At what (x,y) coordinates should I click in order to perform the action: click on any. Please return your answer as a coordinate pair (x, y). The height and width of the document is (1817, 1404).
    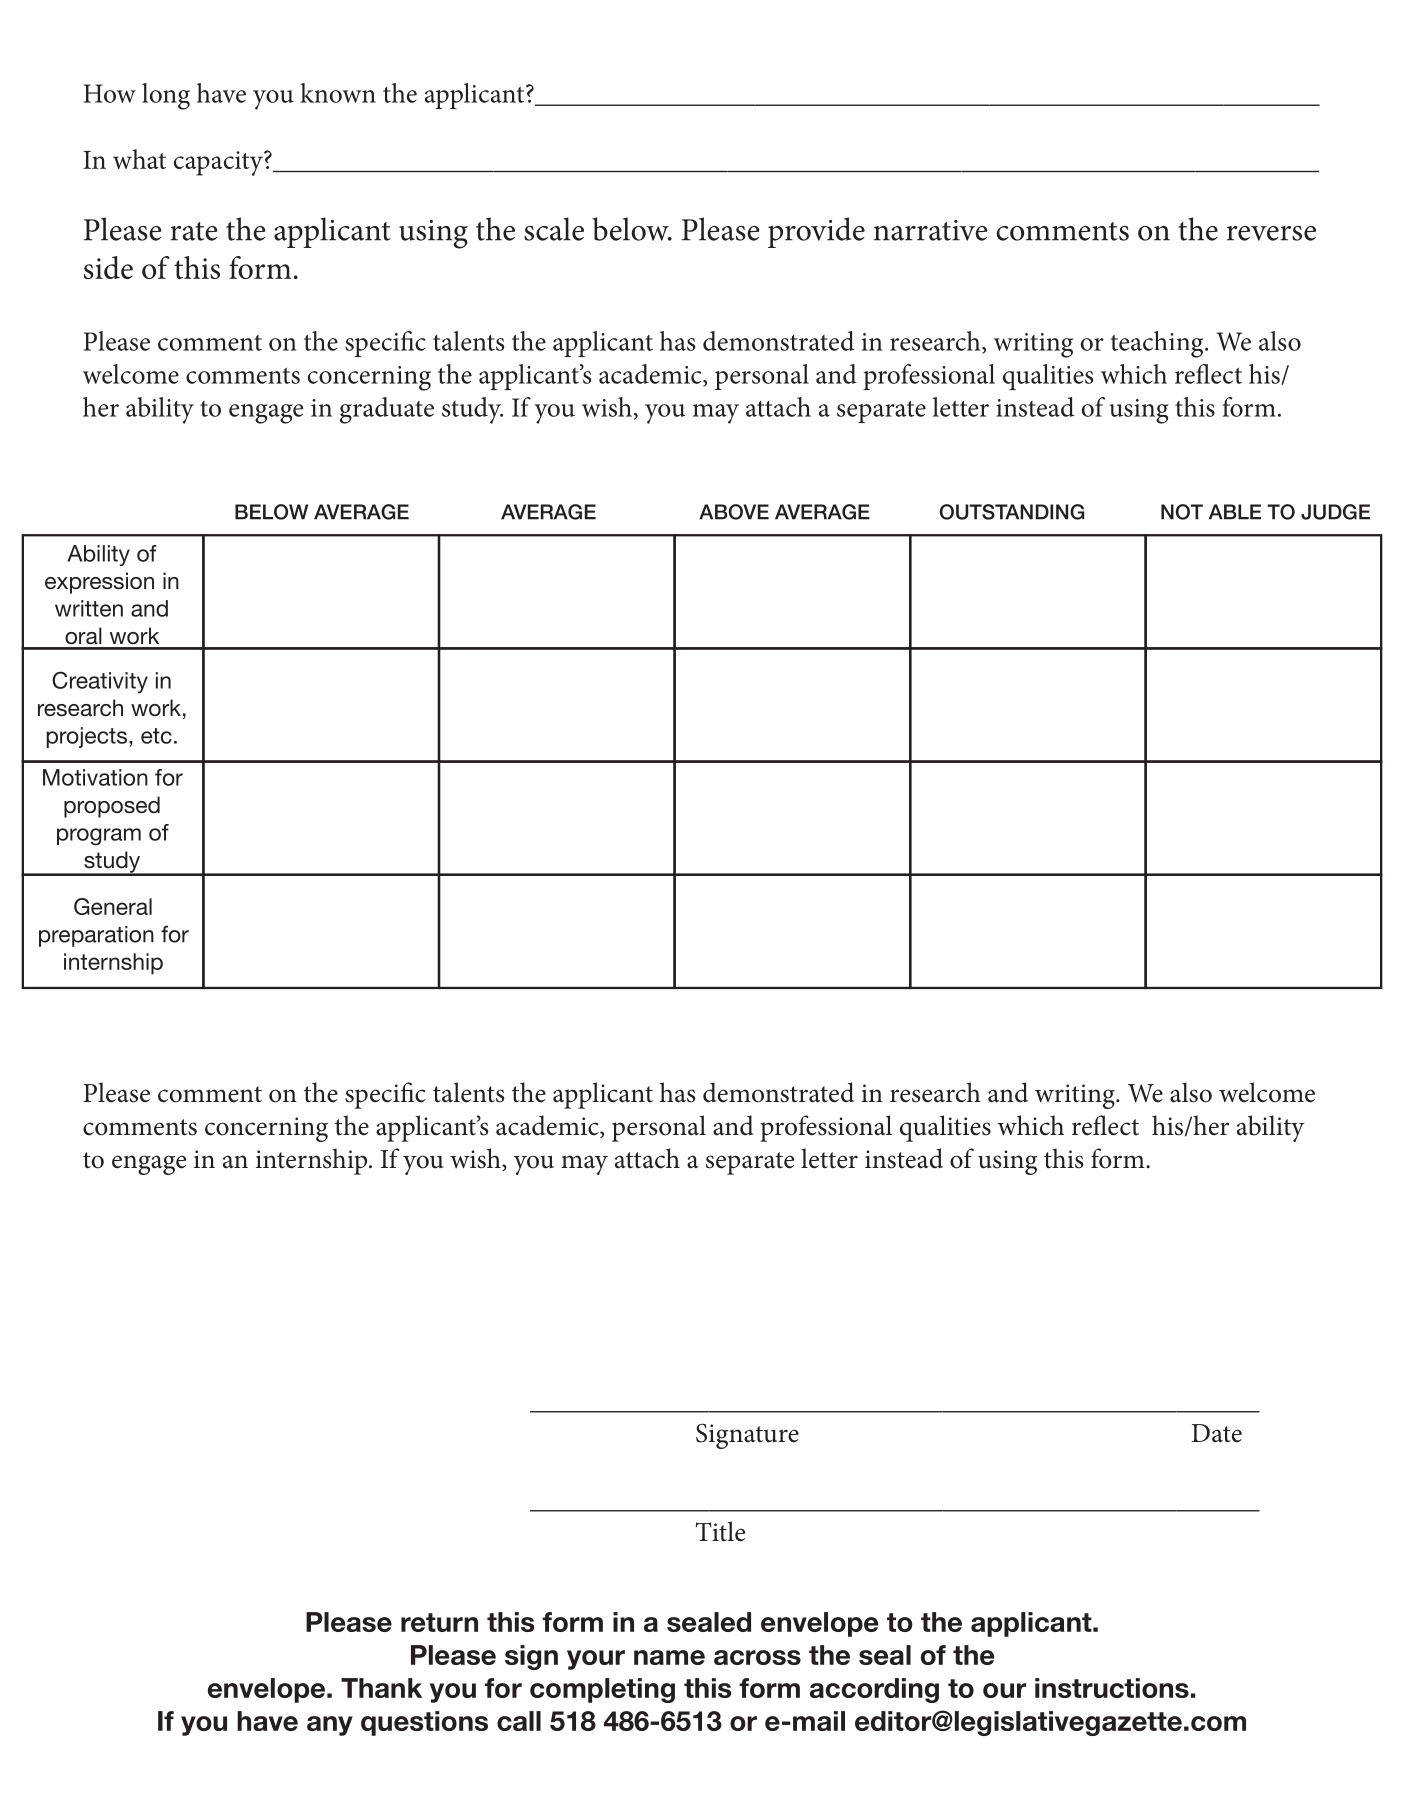
    Looking at the image, I should click on (330, 1726).
